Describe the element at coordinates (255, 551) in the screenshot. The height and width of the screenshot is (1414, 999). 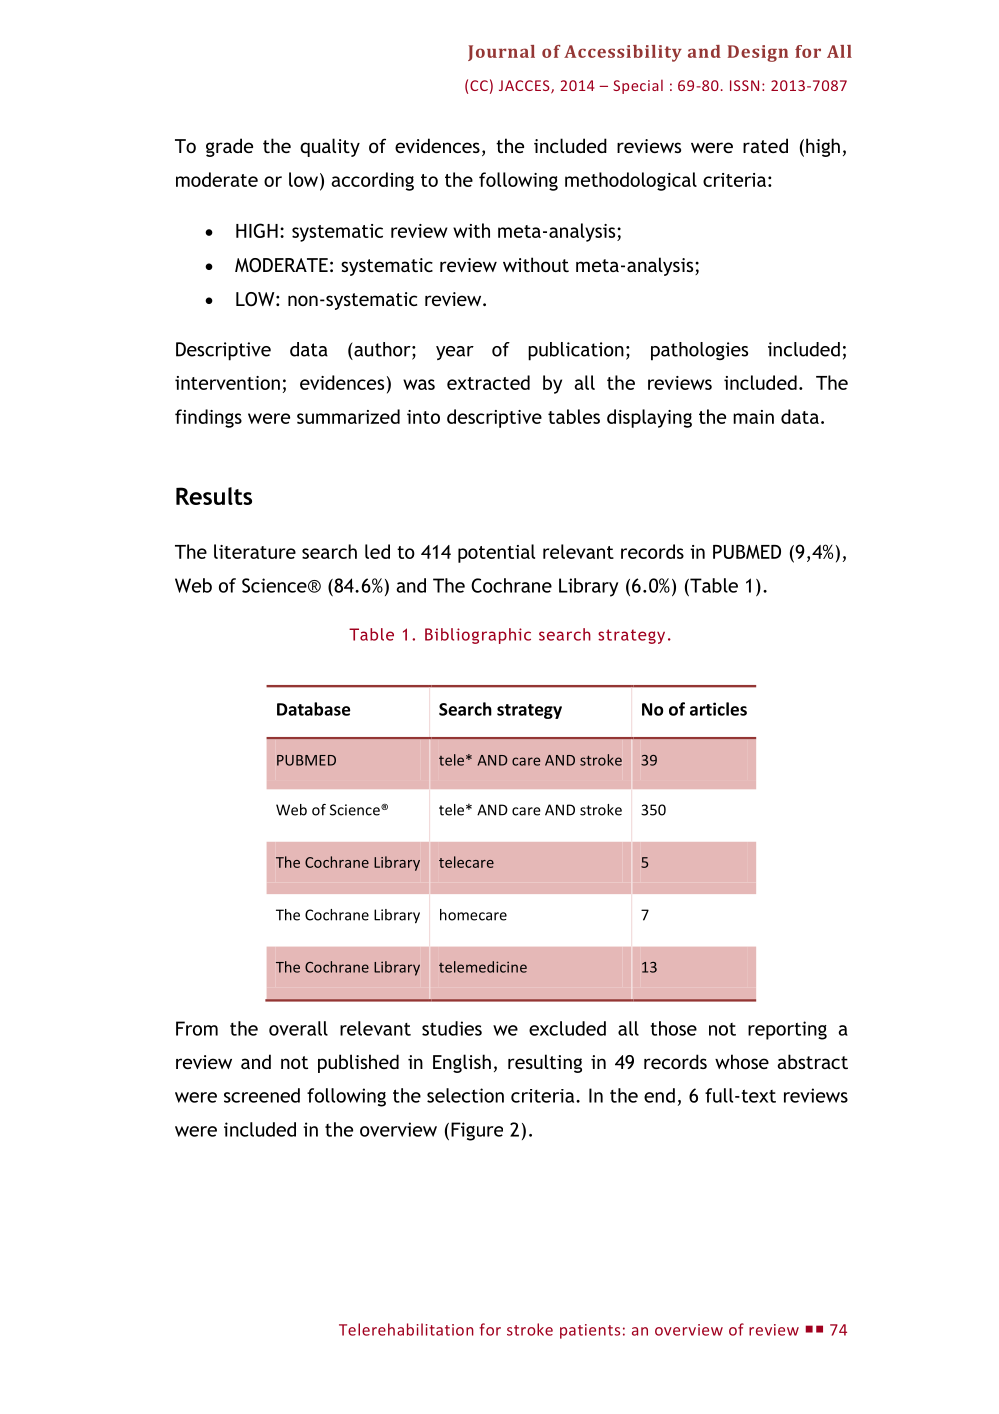
I see `literature` at that location.
